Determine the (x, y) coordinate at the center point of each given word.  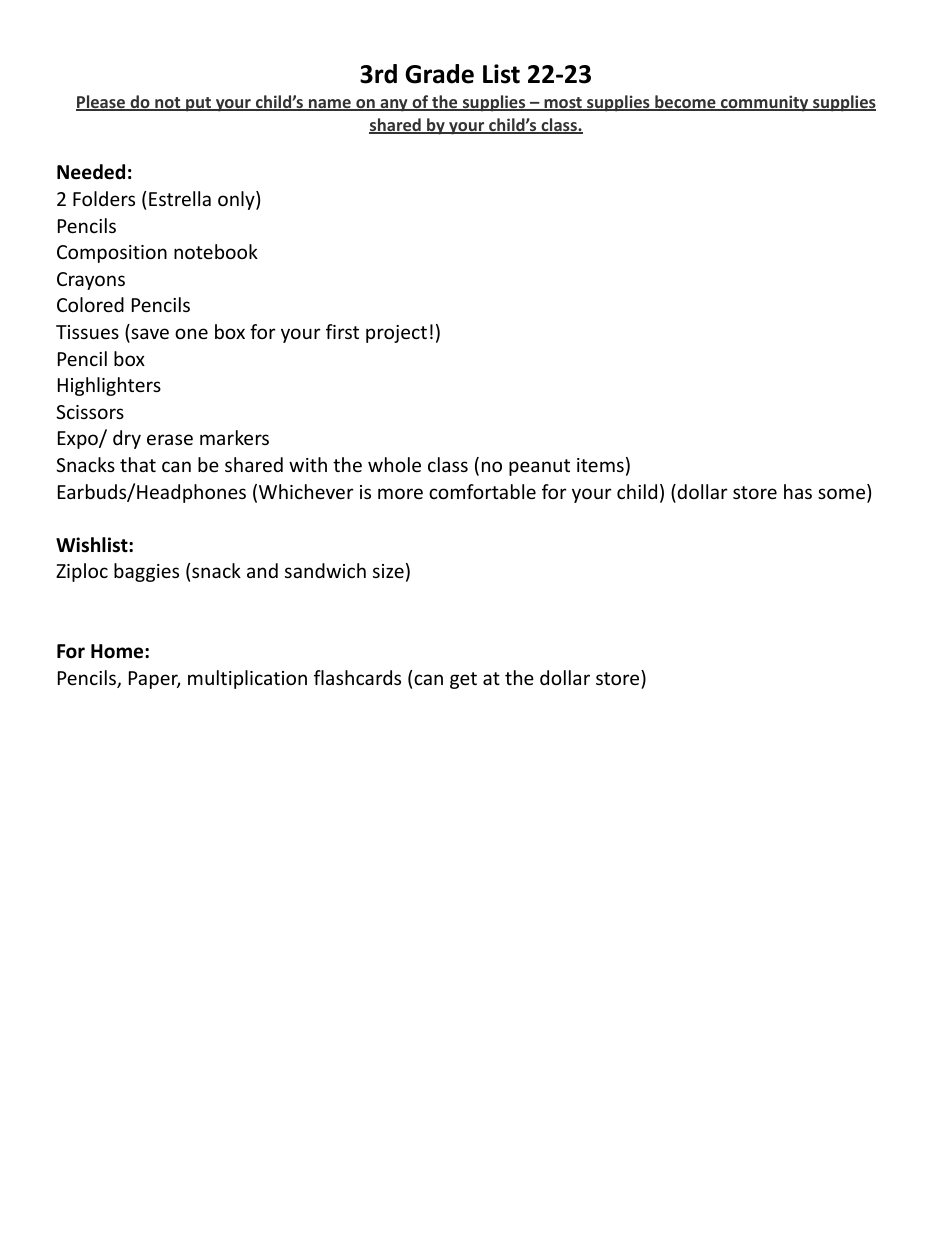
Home (118, 651)
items (600, 465)
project (396, 334)
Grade (439, 74)
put (198, 104)
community (765, 103)
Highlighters (109, 386)
